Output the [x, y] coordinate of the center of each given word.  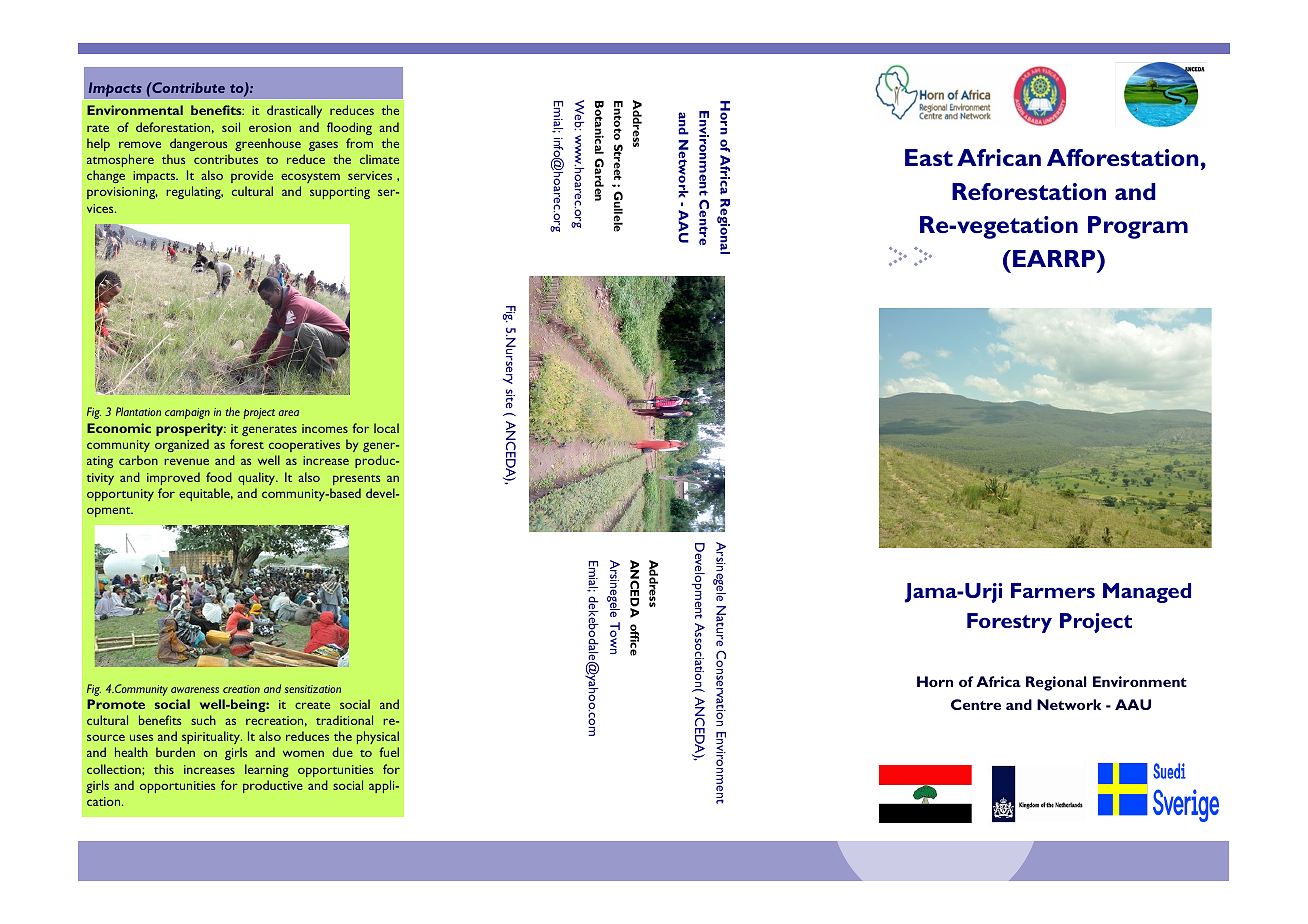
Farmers [1053, 590]
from [359, 143]
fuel [389, 752]
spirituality [212, 737]
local [386, 428]
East [929, 157]
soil [231, 127]
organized [182, 445]
